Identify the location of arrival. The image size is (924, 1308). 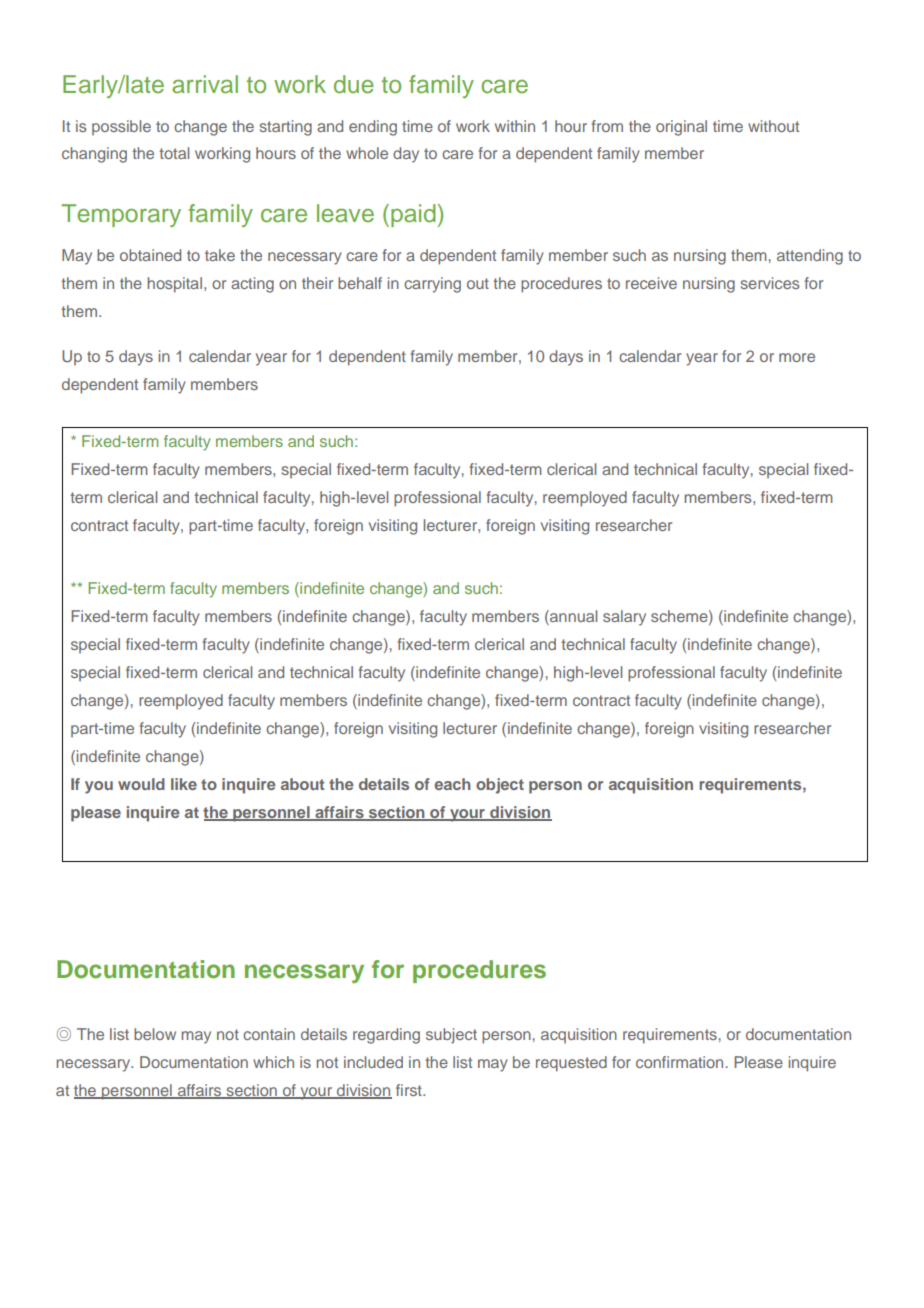
(205, 84).
